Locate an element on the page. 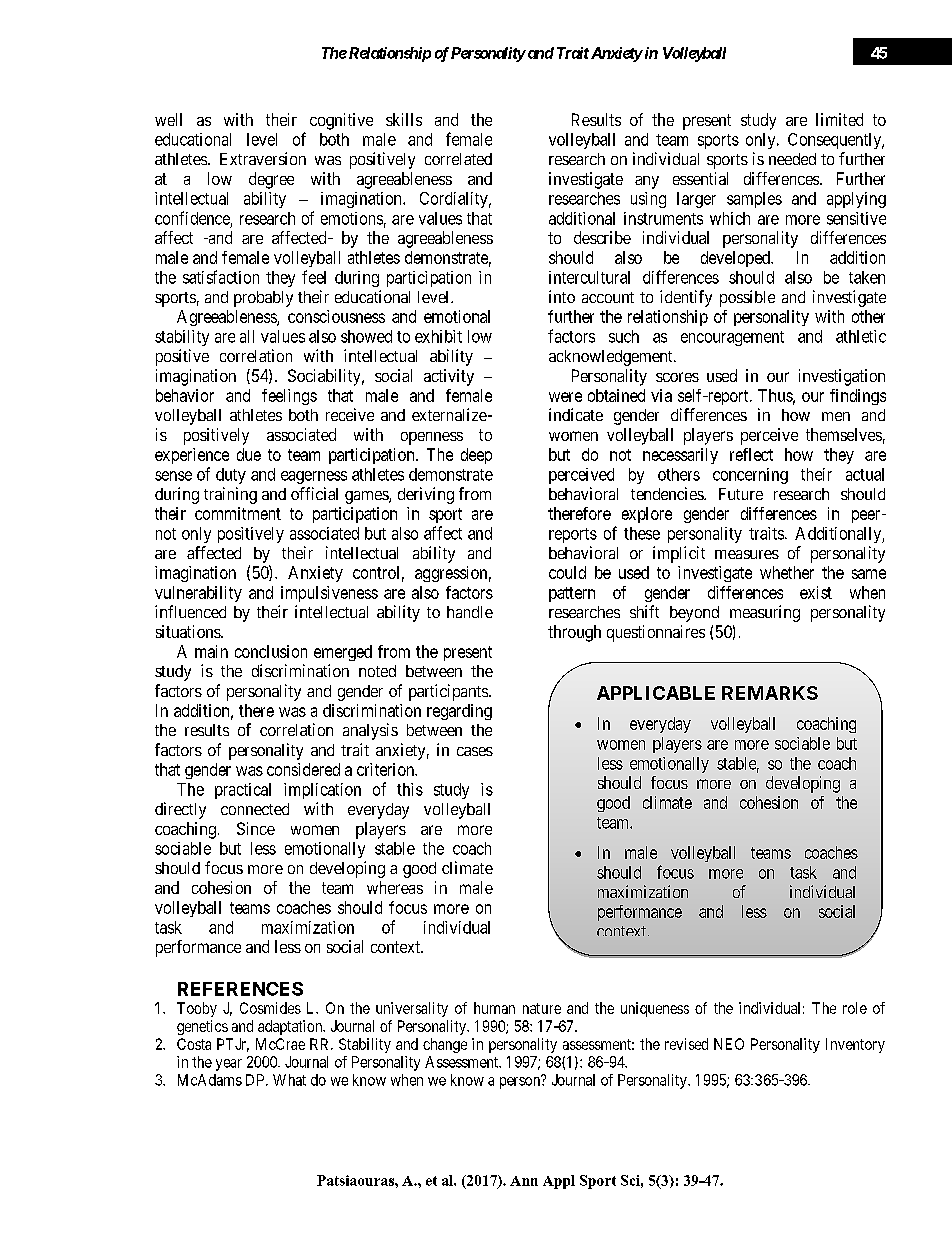 The height and width of the page is (1233, 952). conclusion is located at coordinates (271, 651).
